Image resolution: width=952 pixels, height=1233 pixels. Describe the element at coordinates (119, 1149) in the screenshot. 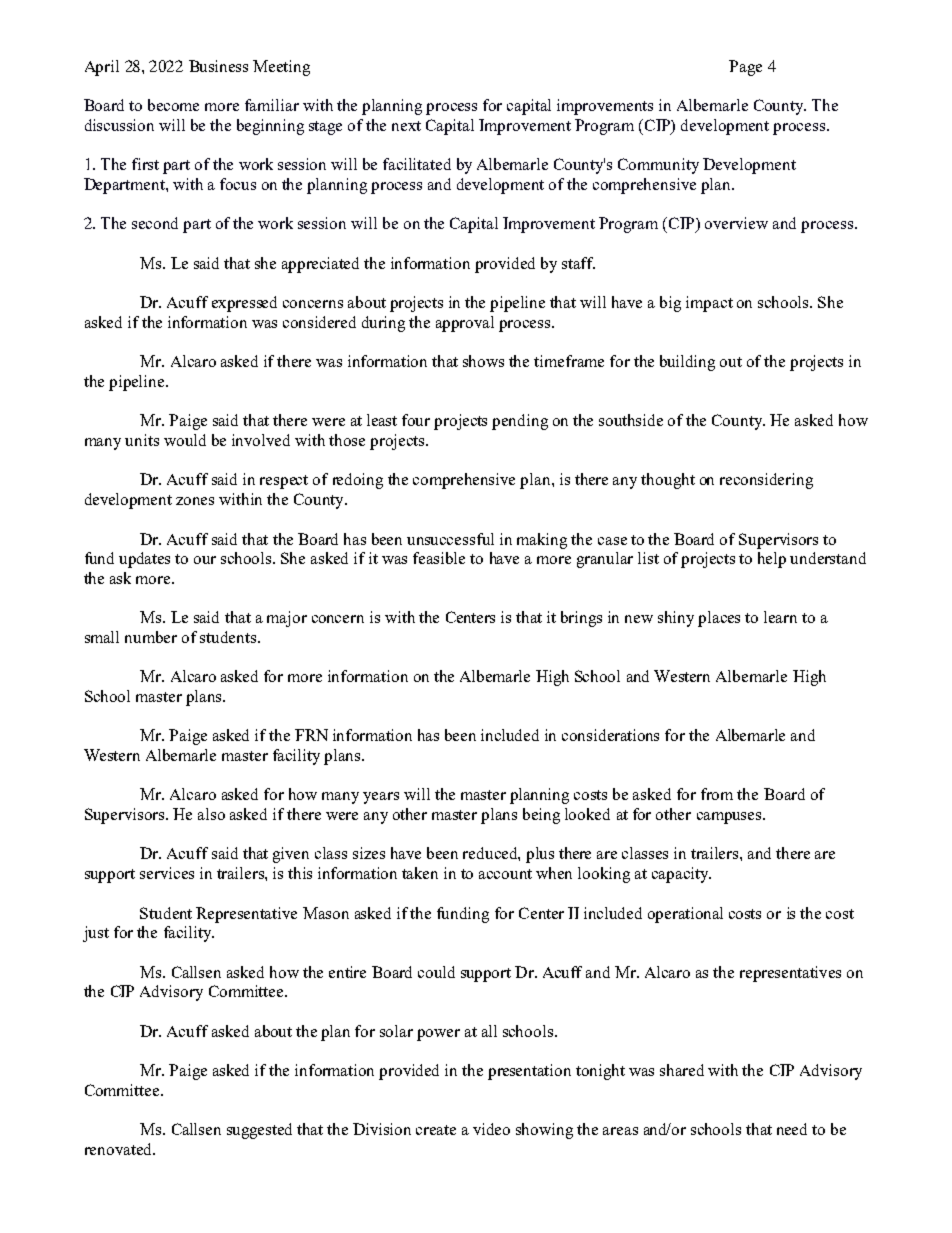

I see `renovated` at that location.
